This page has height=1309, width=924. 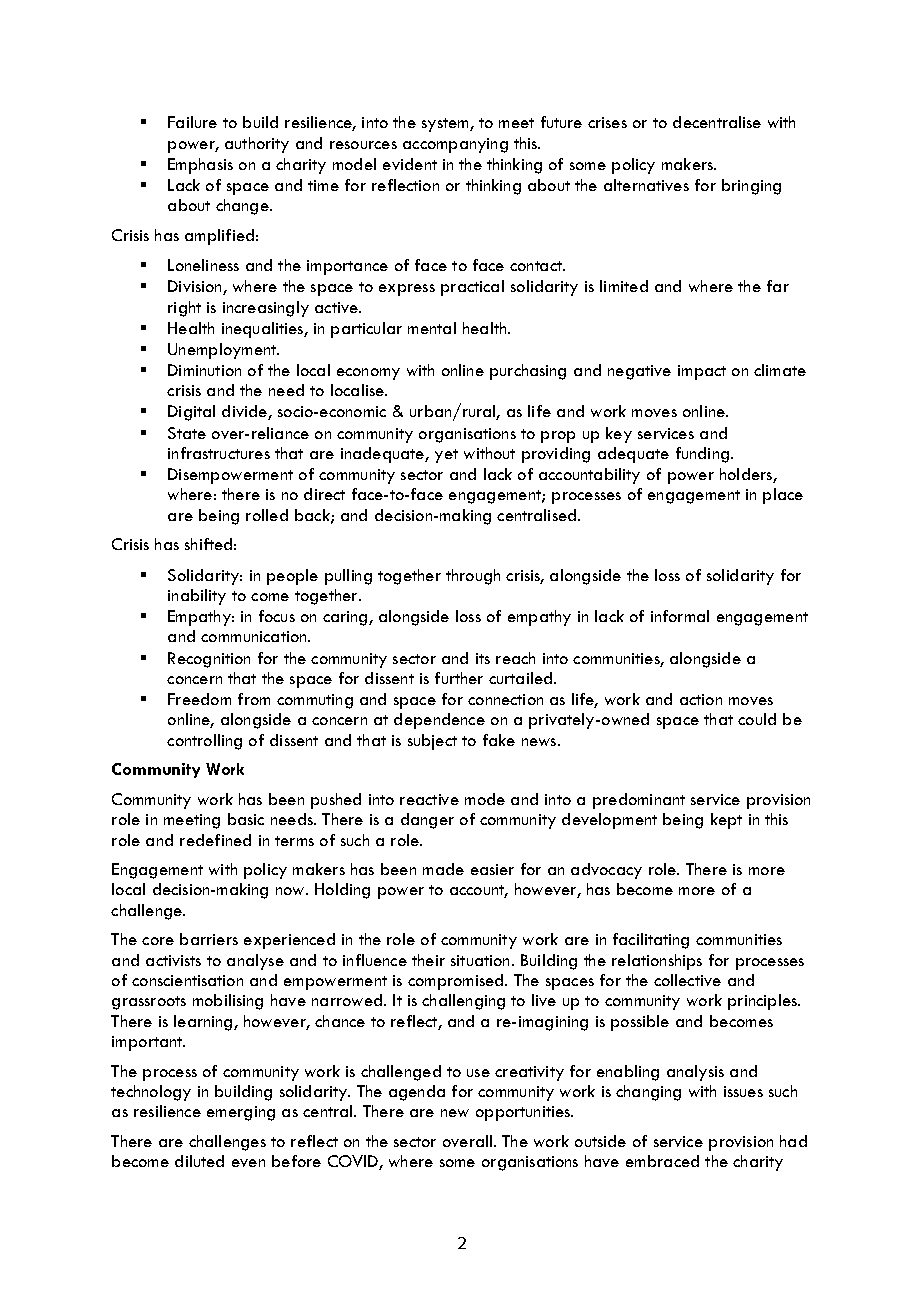 What do you see at coordinates (241, 1113) in the page?
I see `emerging` at bounding box center [241, 1113].
